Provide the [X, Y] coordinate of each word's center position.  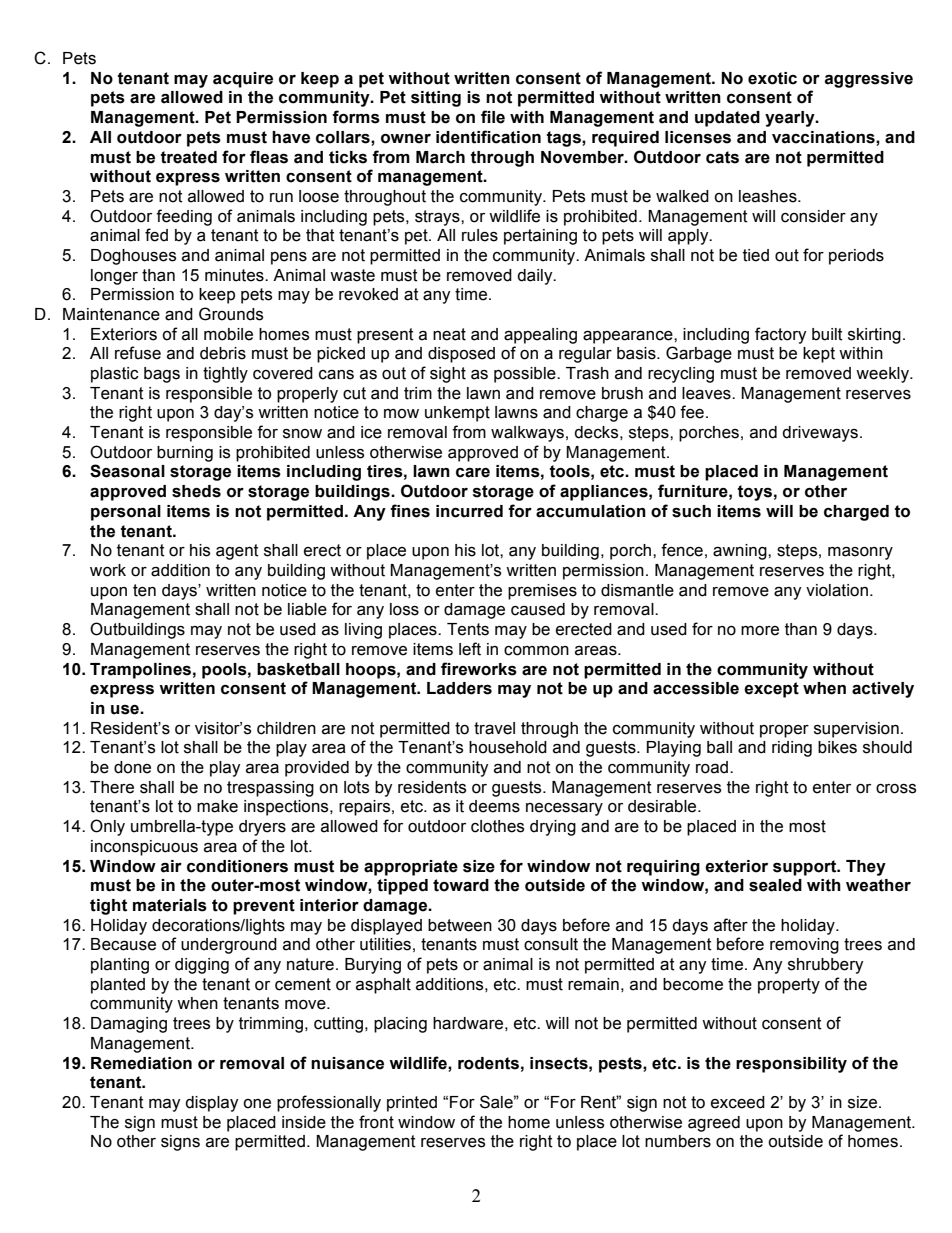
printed [412, 1104]
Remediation [141, 1063]
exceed [738, 1102]
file [493, 117]
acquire [243, 80]
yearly [791, 119]
